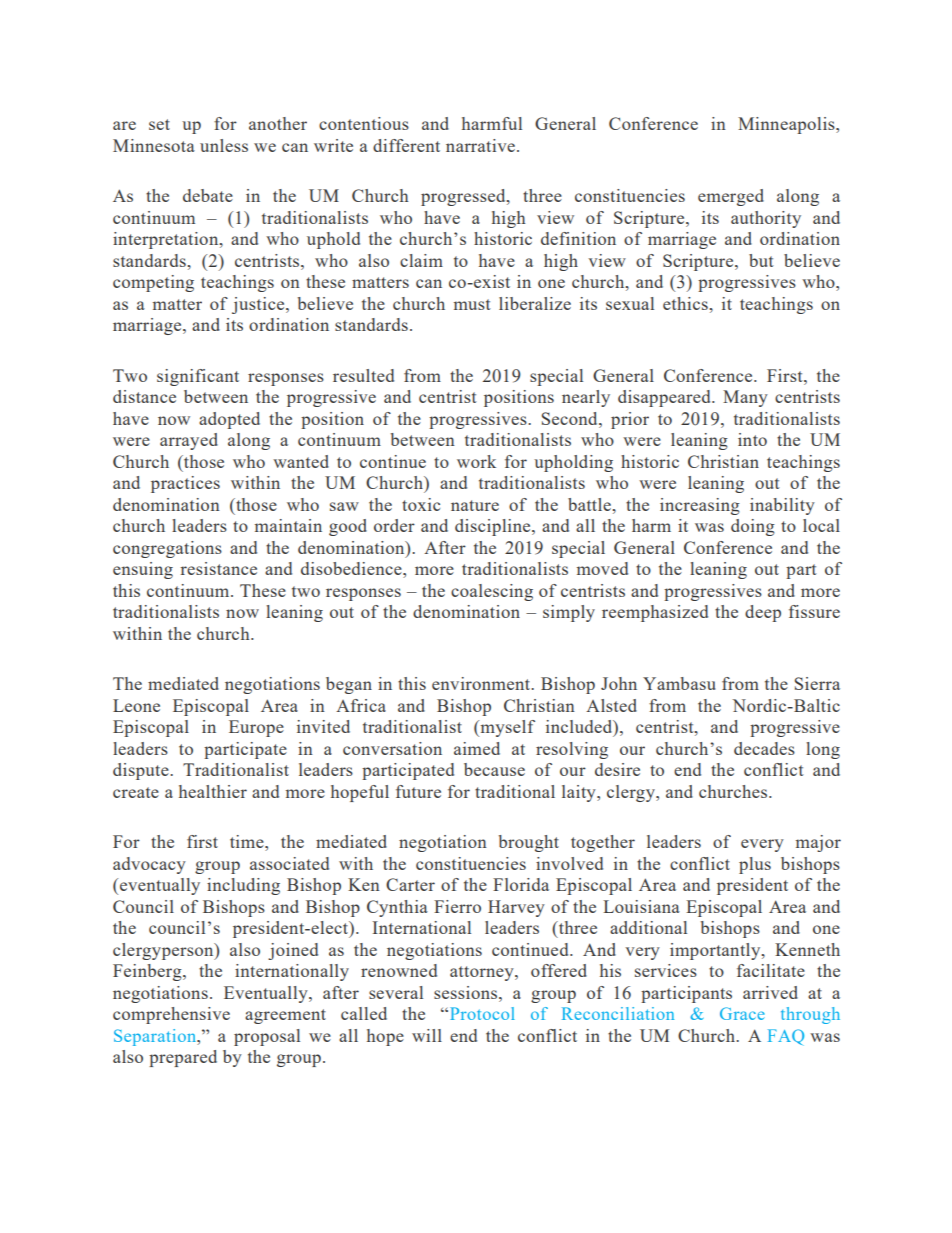 Image resolution: width=952 pixels, height=1233 pixels. What do you see at coordinates (476, 461) in the image?
I see `work` at bounding box center [476, 461].
